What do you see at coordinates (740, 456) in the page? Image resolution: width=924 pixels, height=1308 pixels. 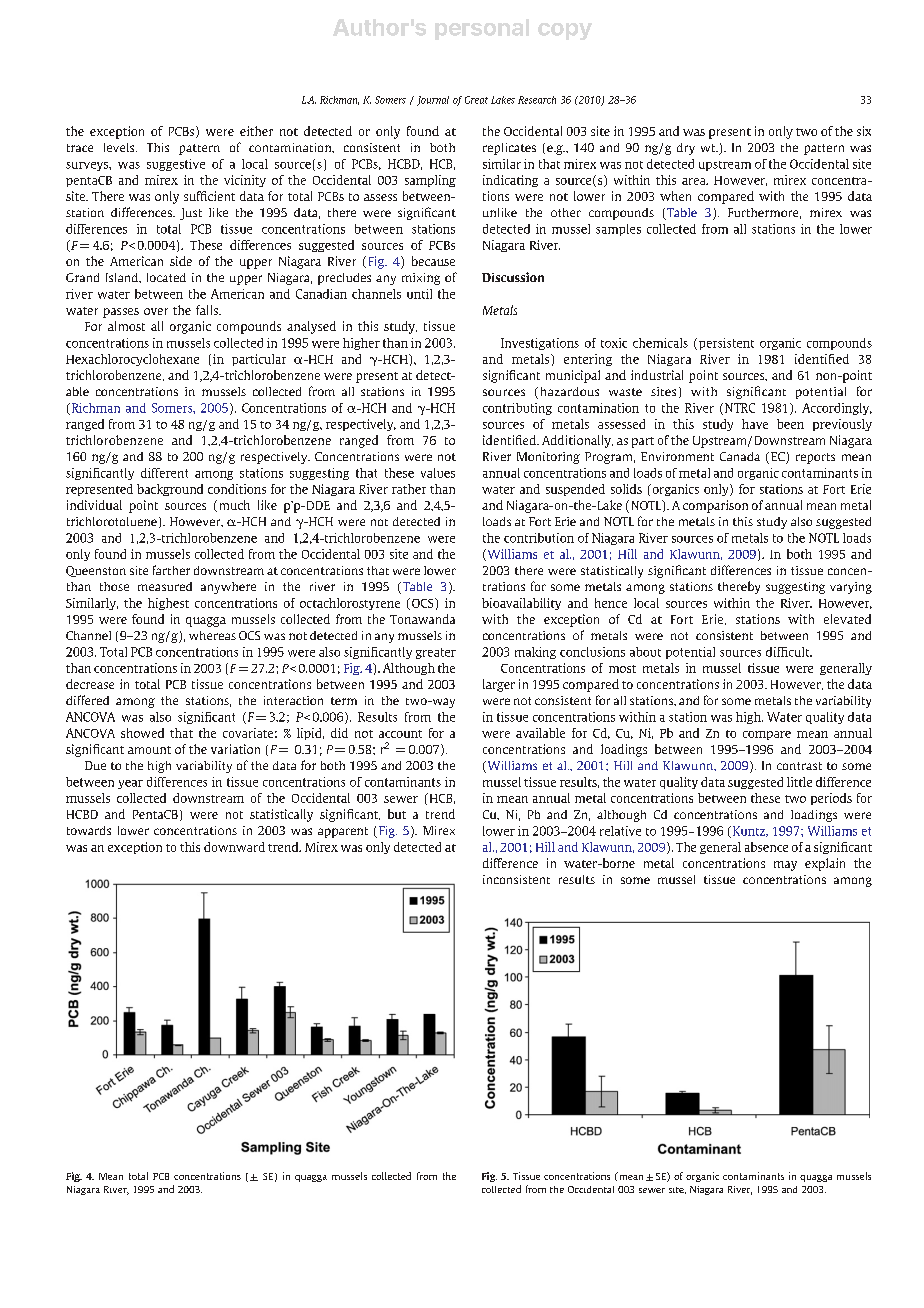 I see `Canada` at bounding box center [740, 456].
